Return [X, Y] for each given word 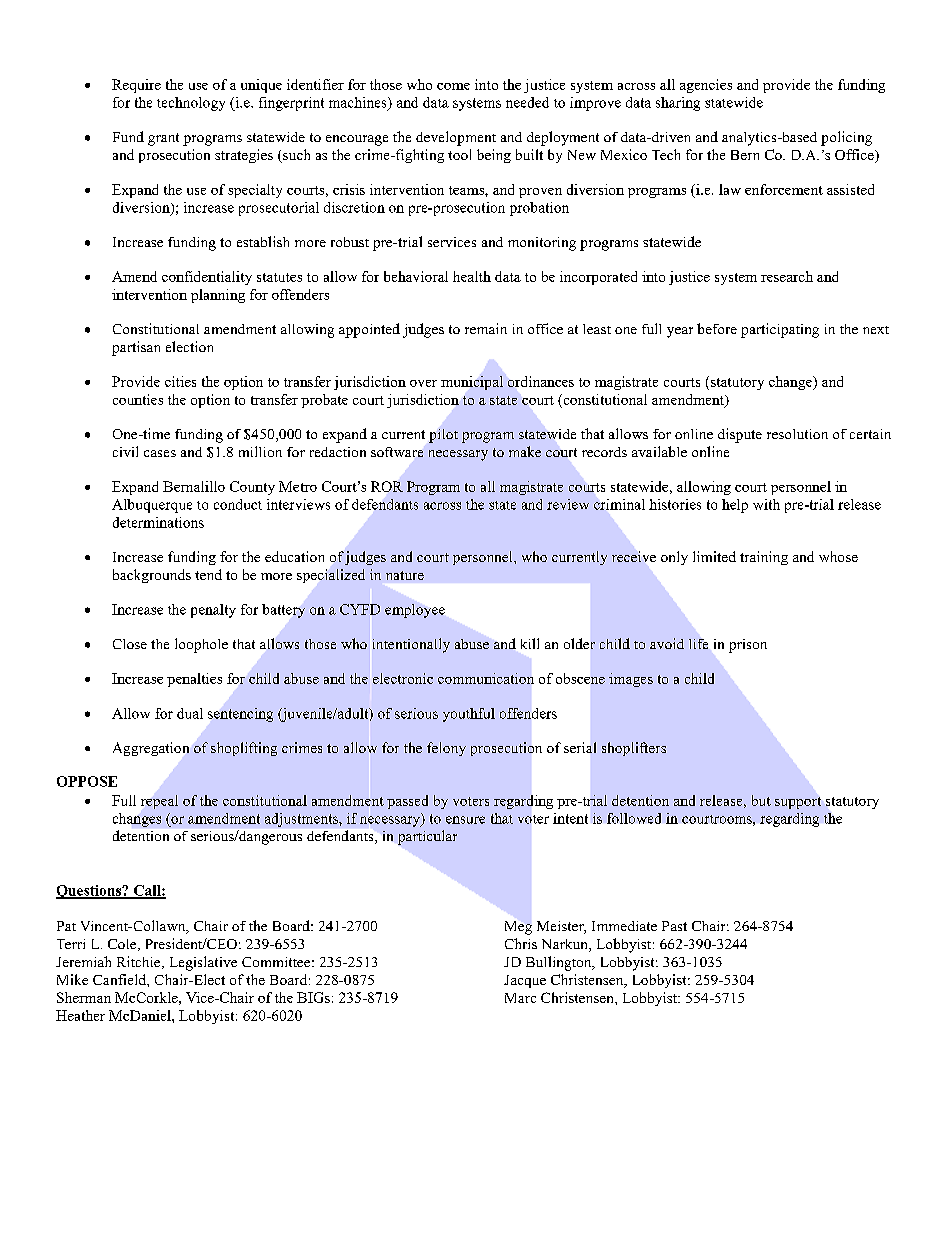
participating [780, 330]
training [764, 558]
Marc [520, 998]
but [761, 800]
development [456, 138]
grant [163, 139]
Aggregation [151, 749]
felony [446, 749]
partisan [136, 348]
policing [846, 138]
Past [674, 926]
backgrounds [152, 576]
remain [486, 328]
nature [405, 575]
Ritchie [140, 962]
